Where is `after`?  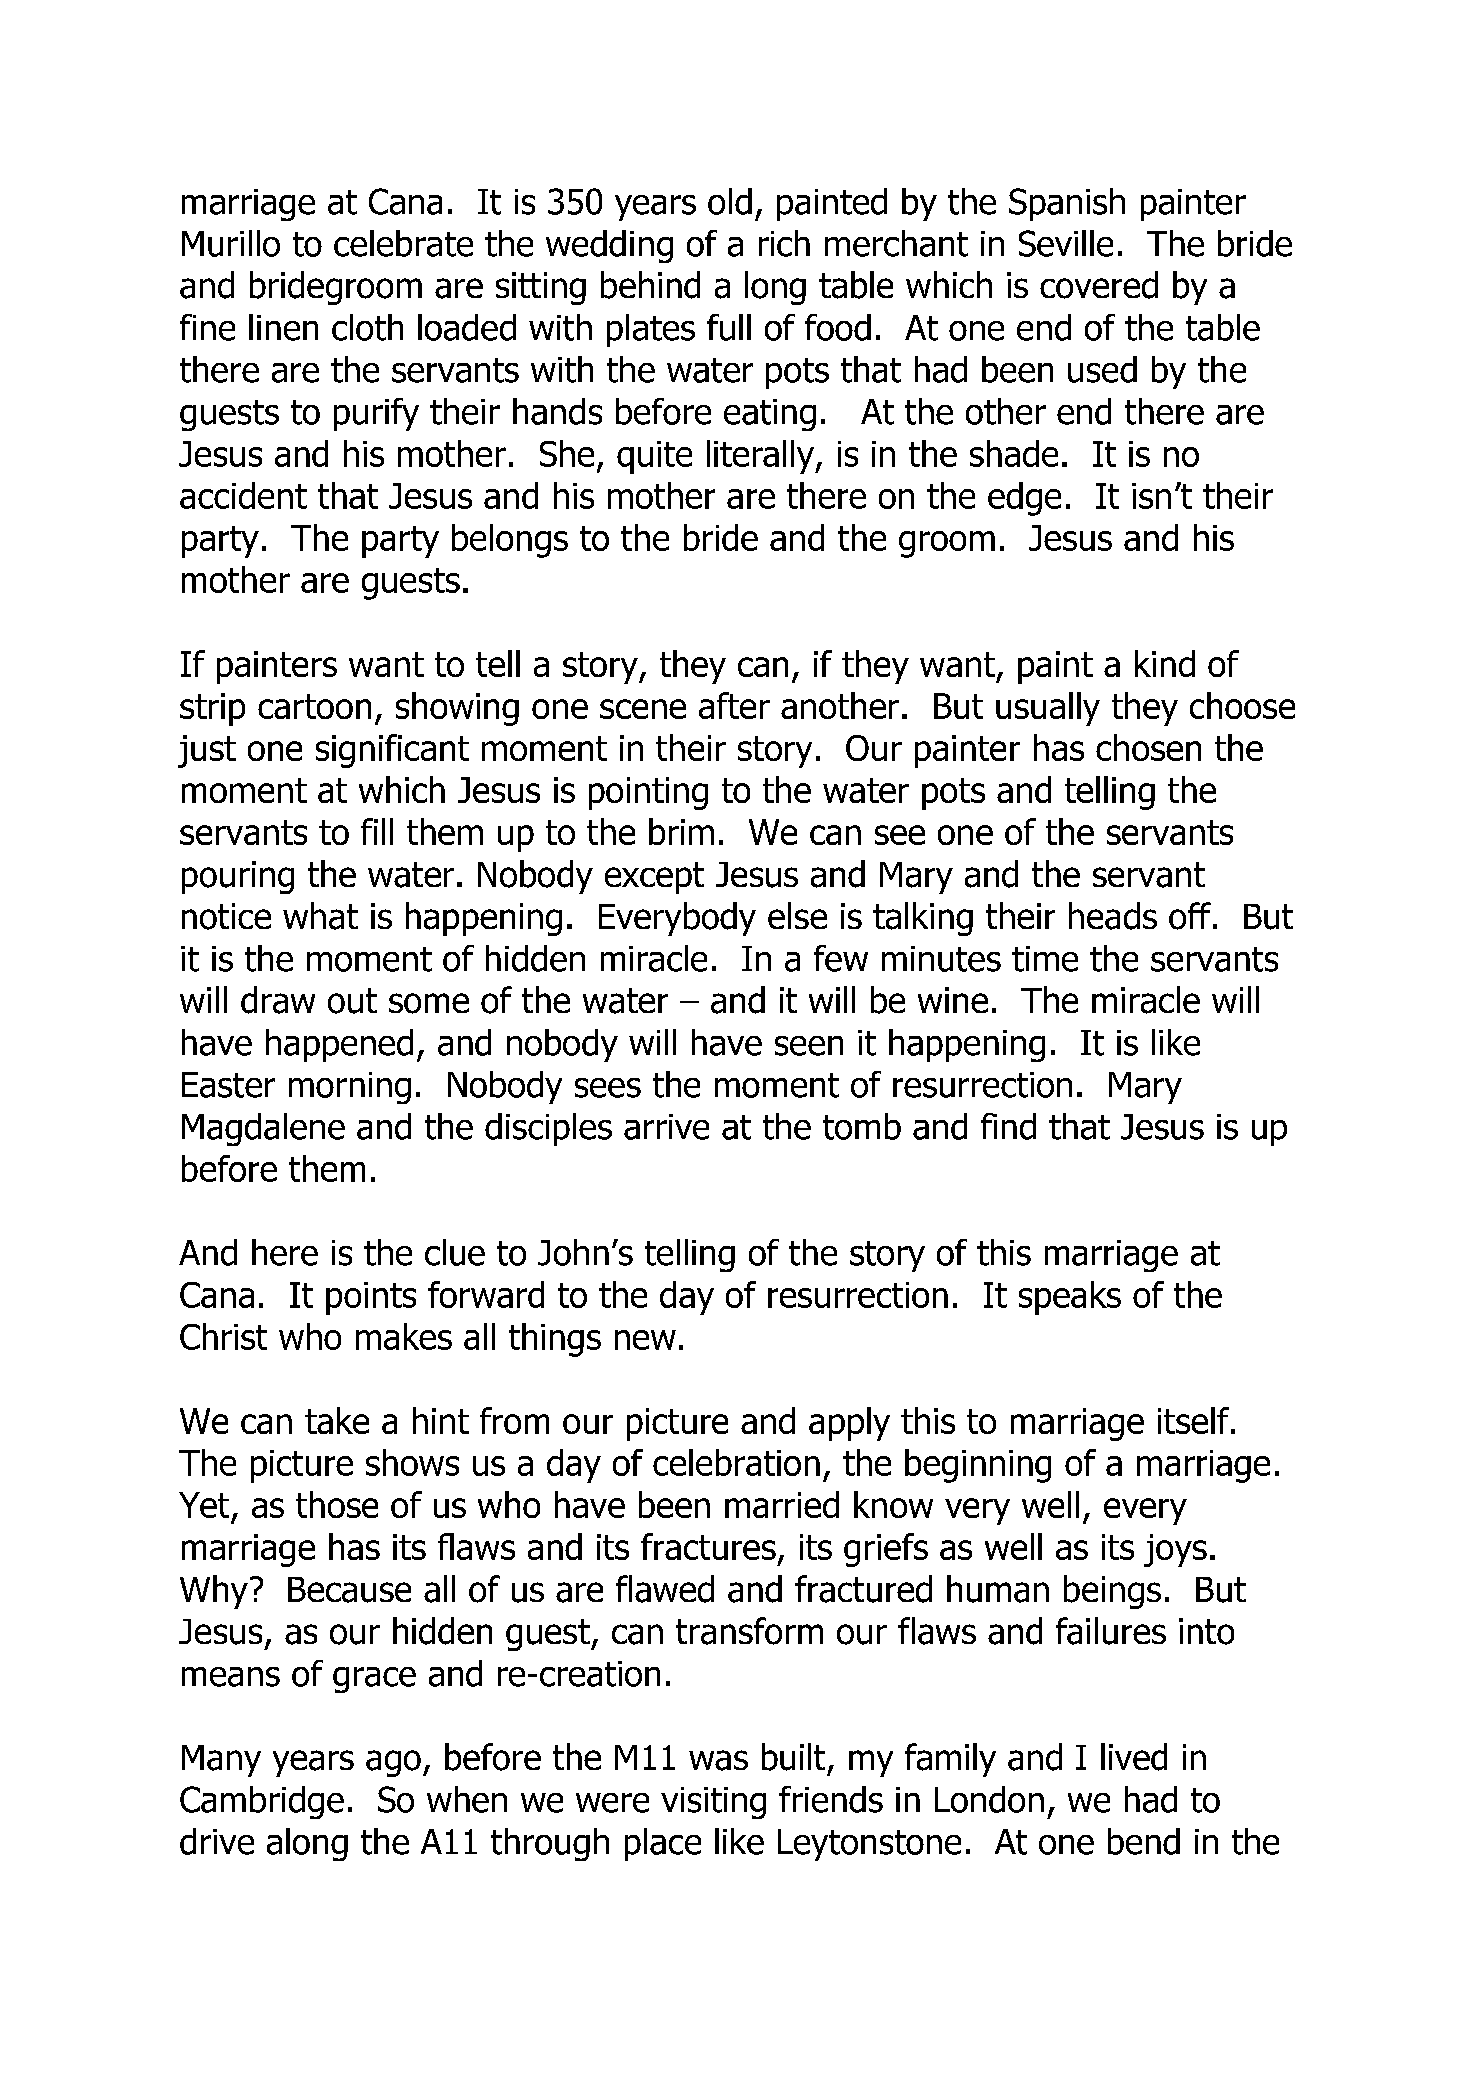 after is located at coordinates (734, 705).
